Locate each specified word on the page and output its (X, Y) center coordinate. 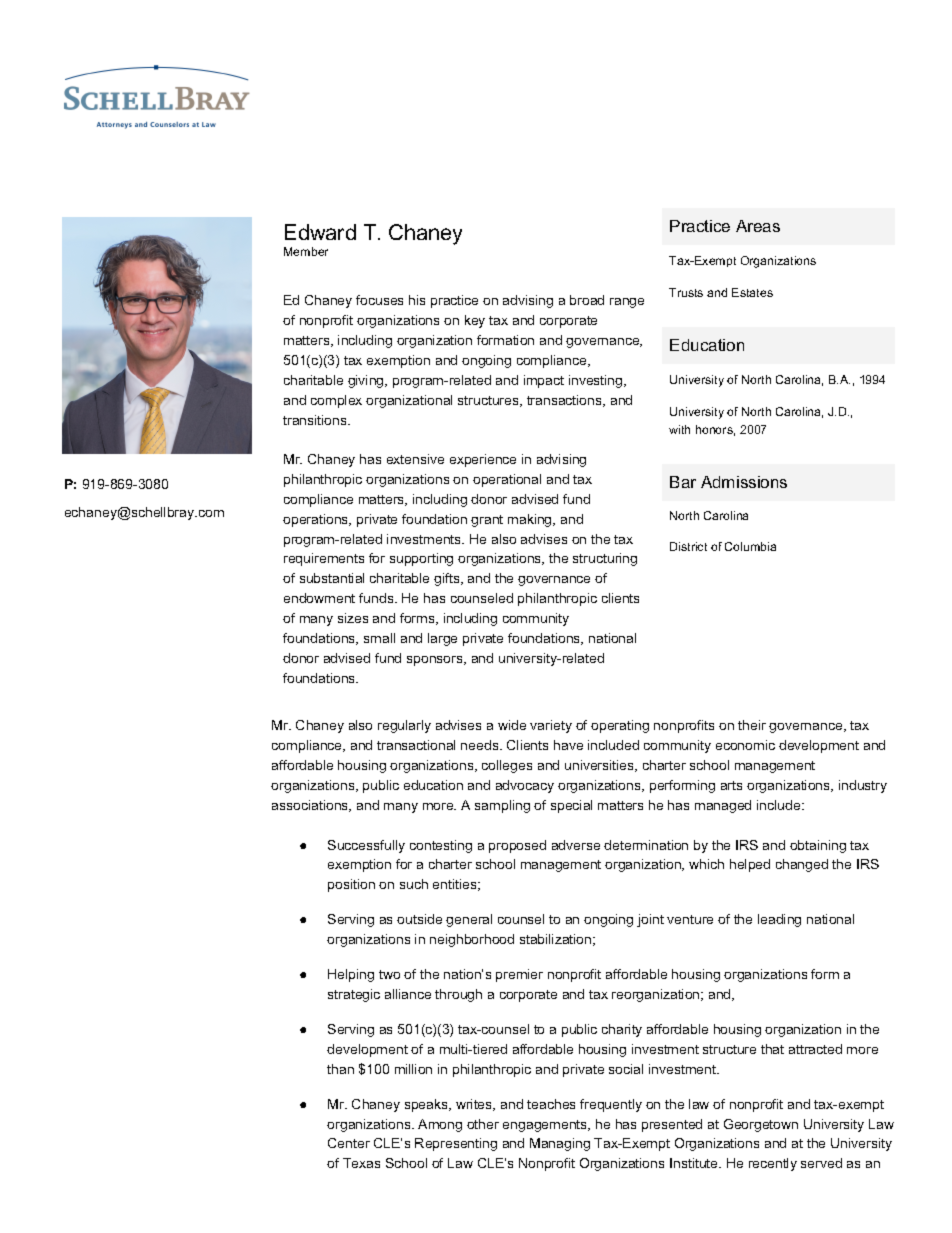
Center (349, 1143)
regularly (404, 726)
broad (587, 300)
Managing (560, 1144)
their (752, 725)
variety (551, 726)
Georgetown (761, 1125)
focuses (379, 300)
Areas (758, 226)
